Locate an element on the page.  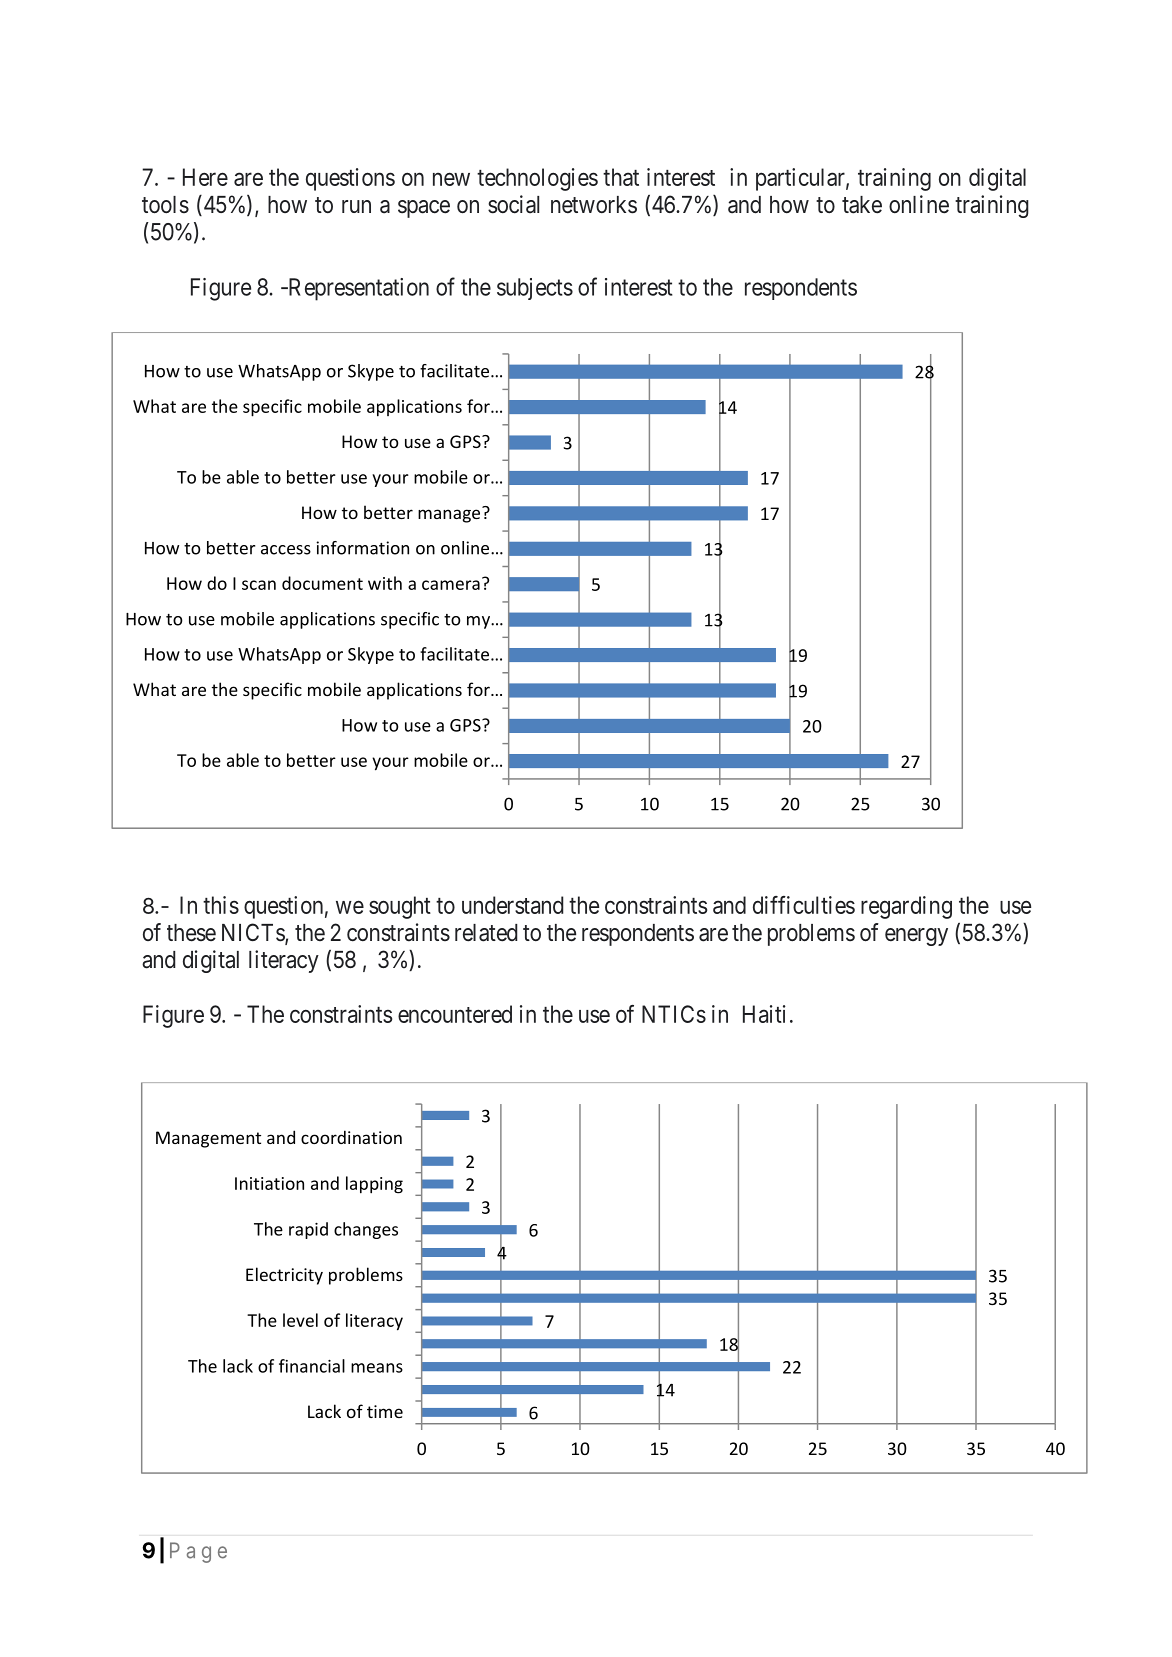
financial is located at coordinates (312, 1366).
